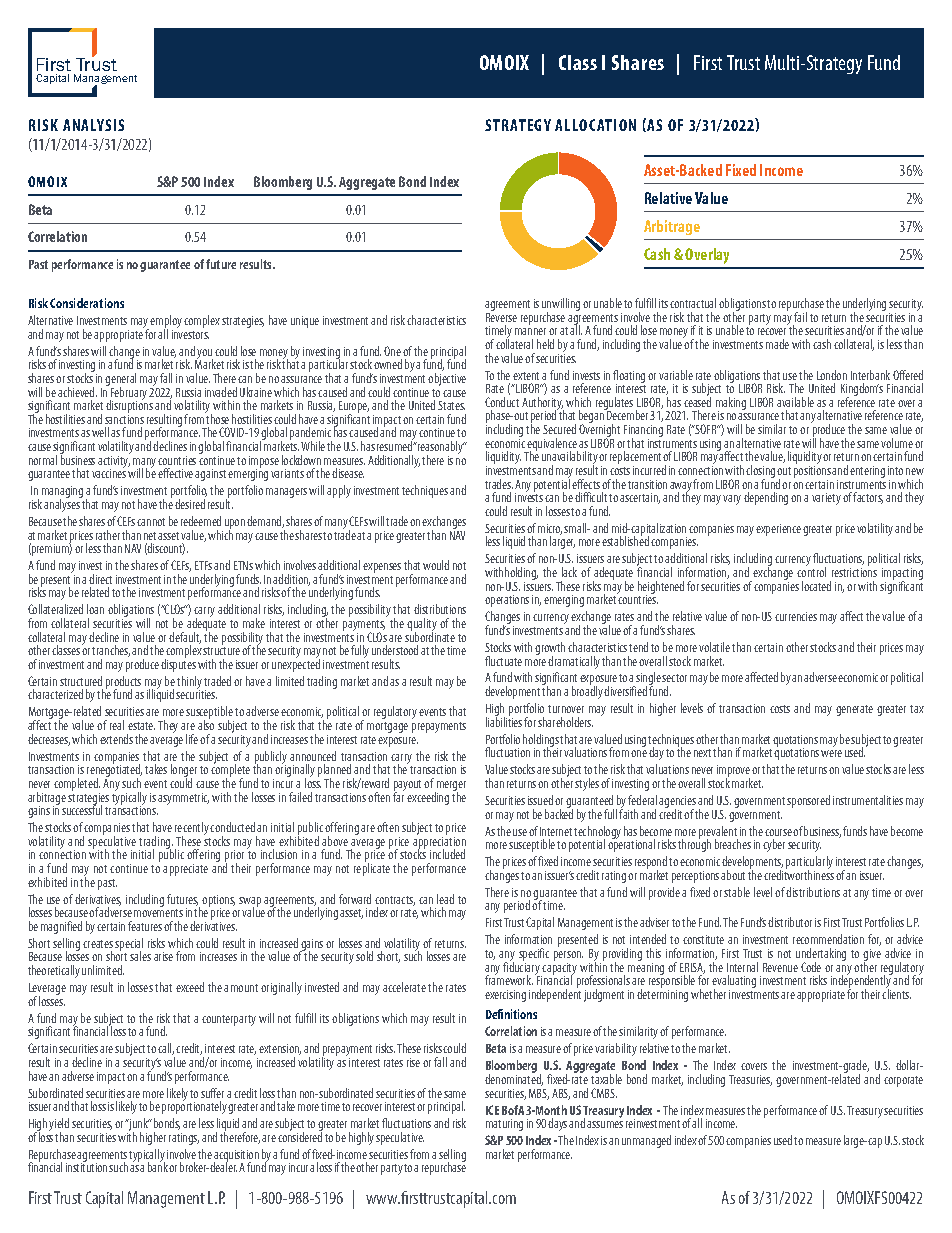  What do you see at coordinates (831, 753) in the screenshot?
I see `were` at bounding box center [831, 753].
